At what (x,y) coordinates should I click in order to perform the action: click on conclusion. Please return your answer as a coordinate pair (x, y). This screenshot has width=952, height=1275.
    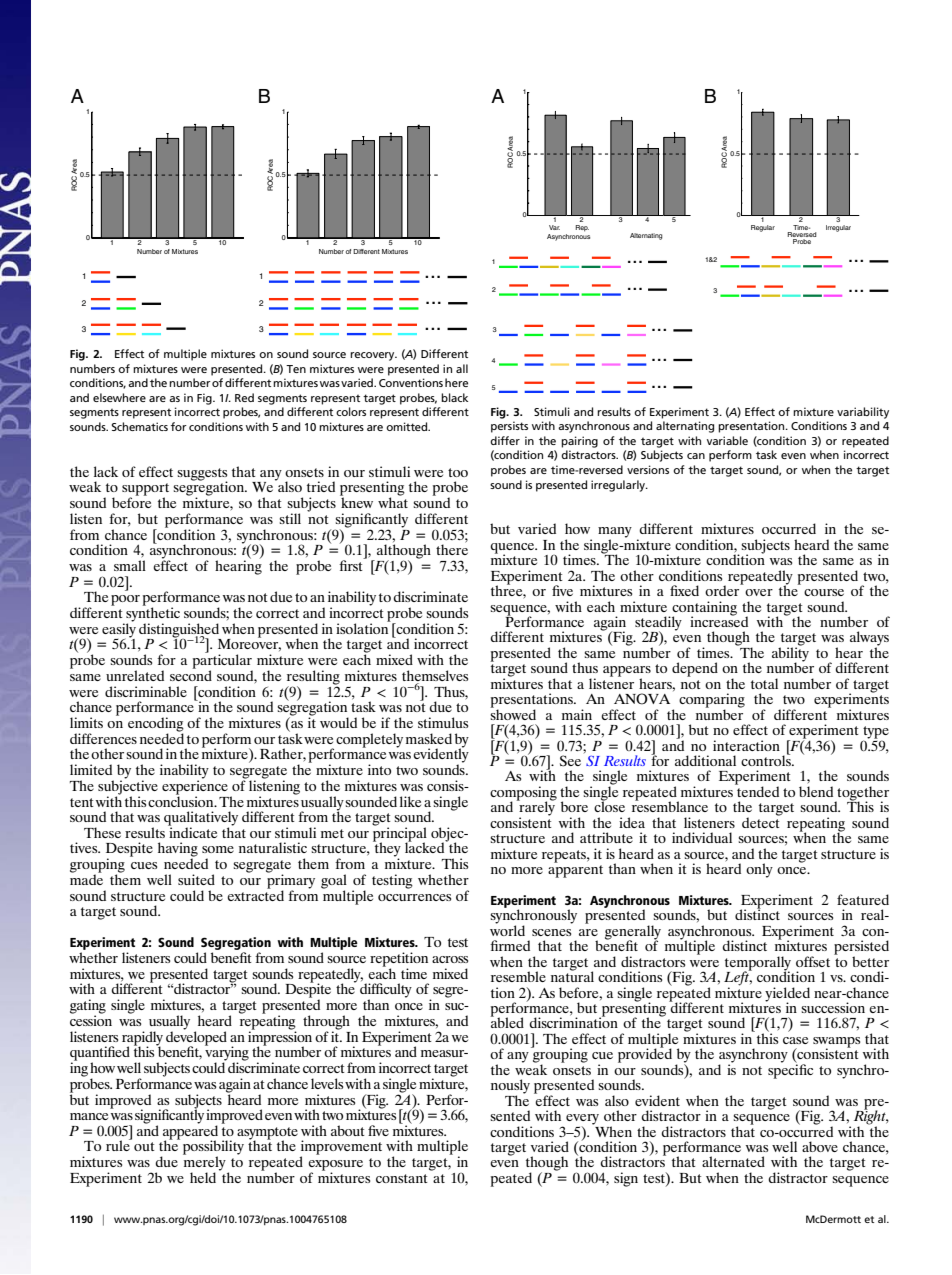
    Looking at the image, I should click on (182, 800).
